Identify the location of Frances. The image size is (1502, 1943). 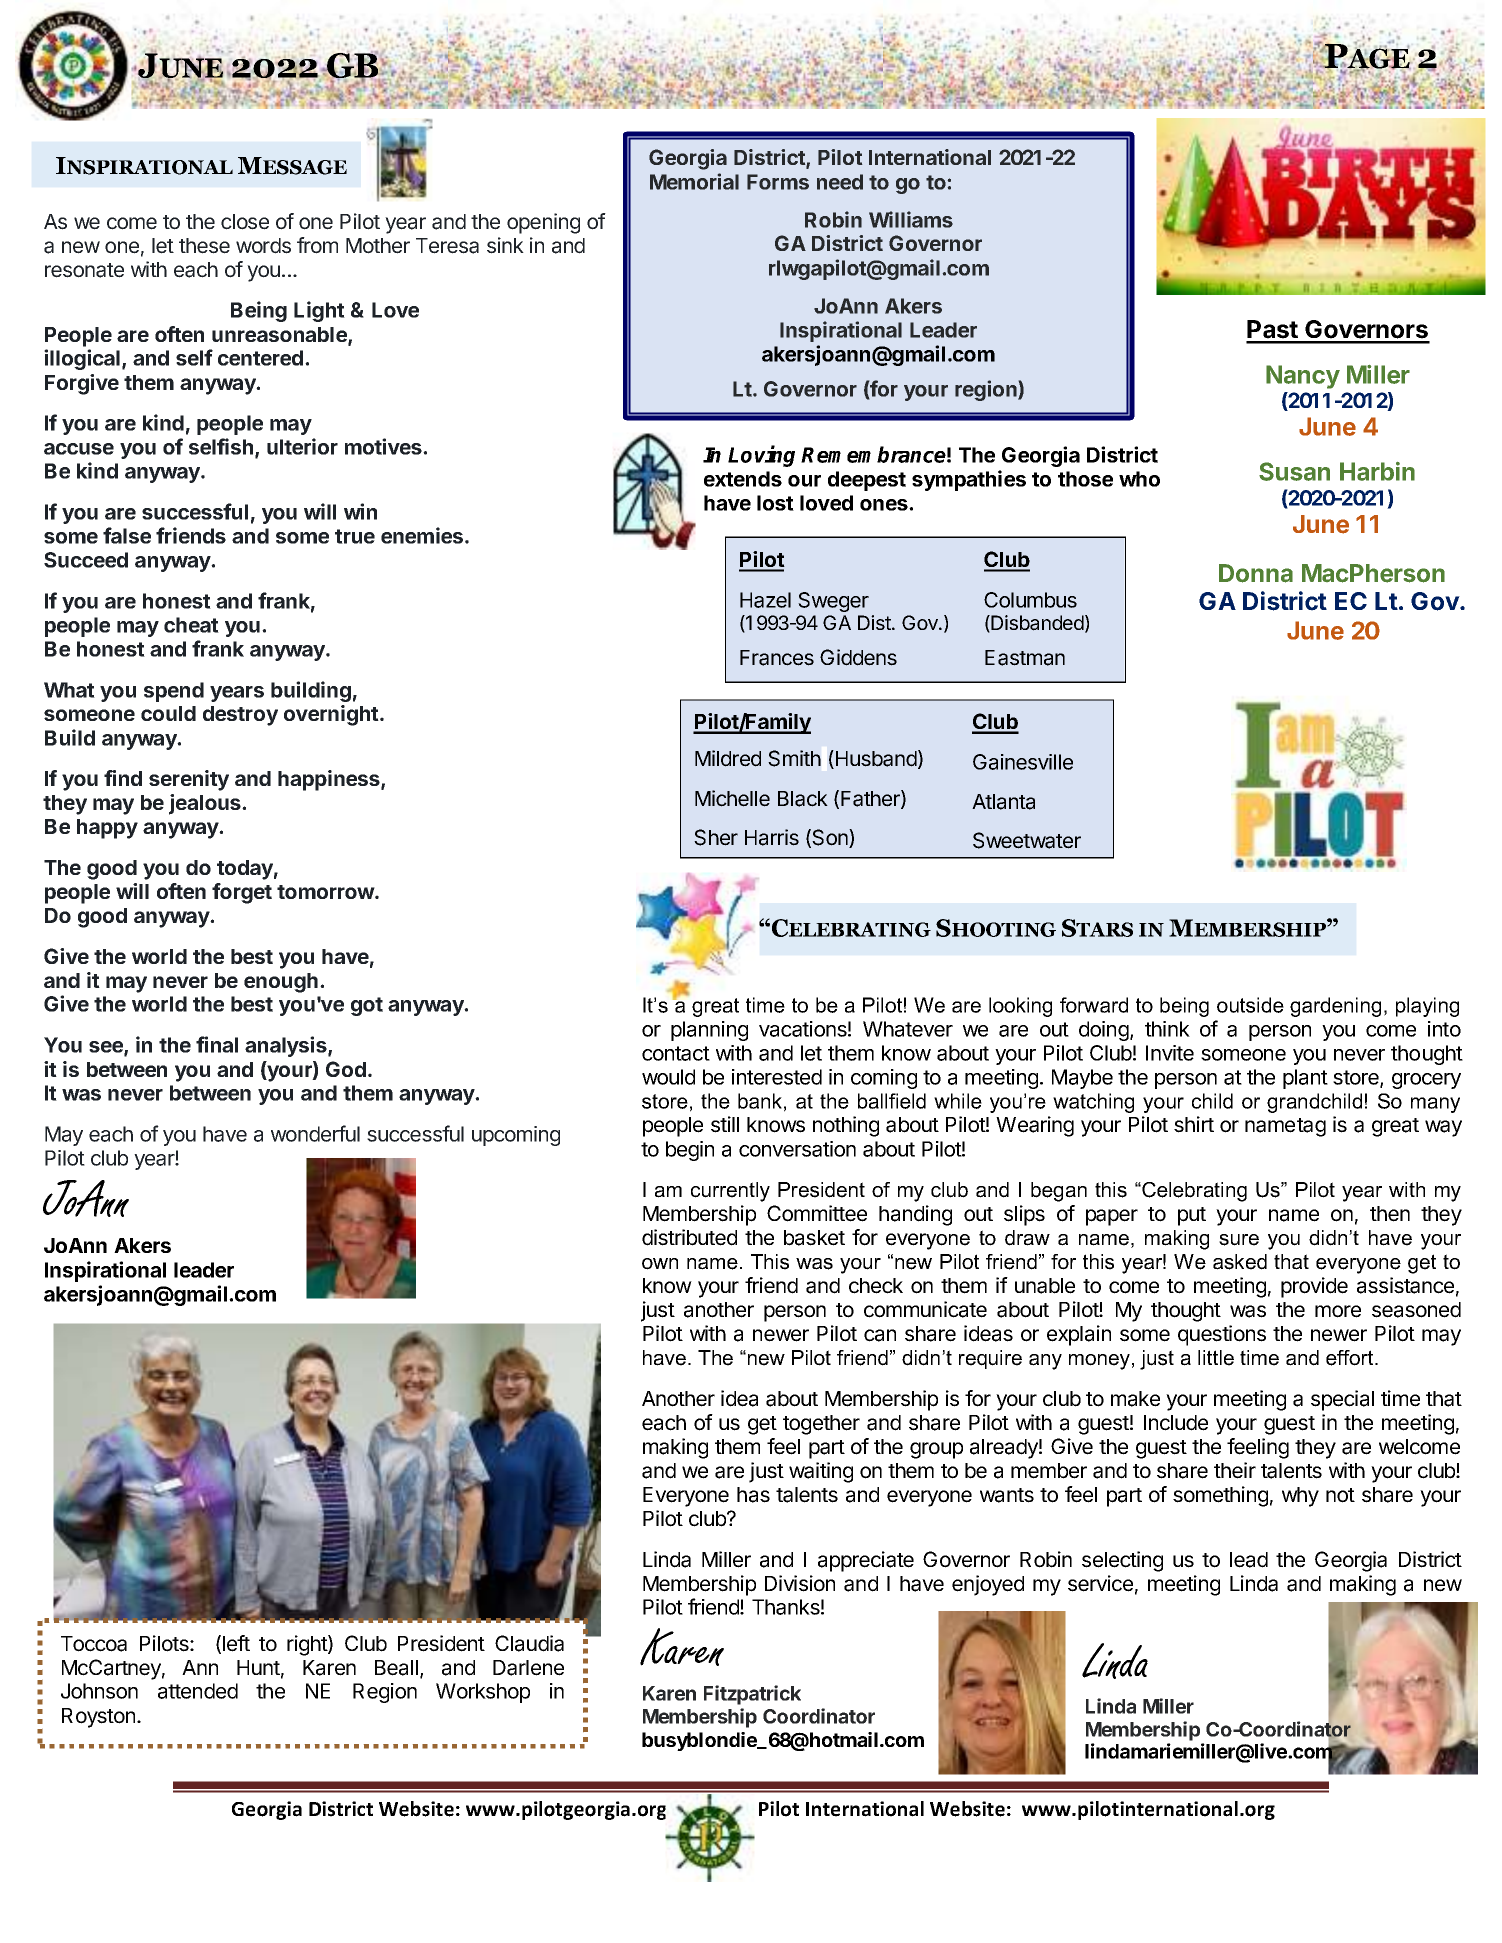
(777, 658).
